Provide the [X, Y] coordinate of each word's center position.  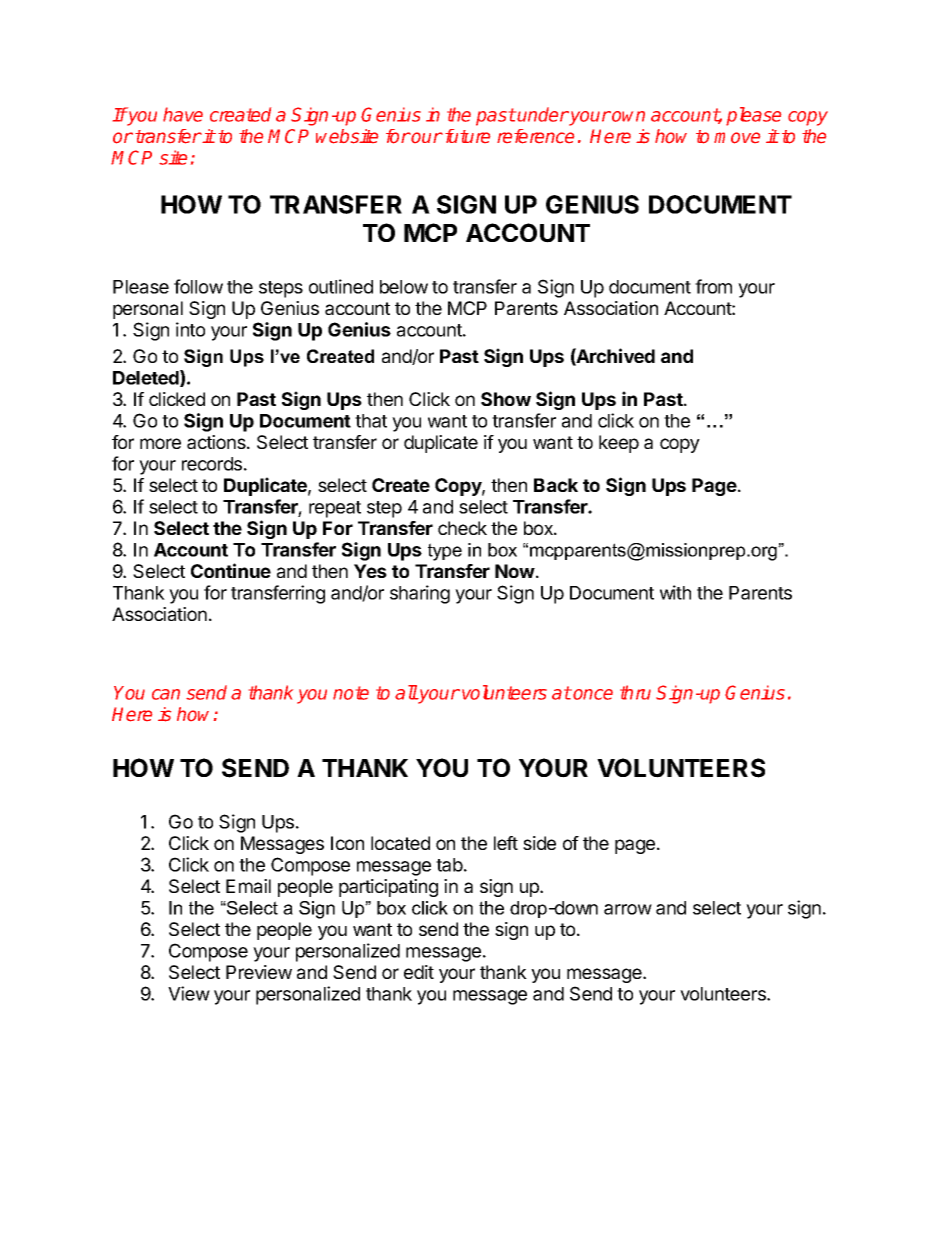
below [404, 287]
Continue [231, 570]
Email [248, 886]
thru [635, 692]
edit [419, 972]
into [190, 329]
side [539, 843]
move [737, 138]
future [466, 136]
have [183, 114]
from [713, 286]
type [445, 552]
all [406, 692]
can [166, 694]
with [675, 592]
